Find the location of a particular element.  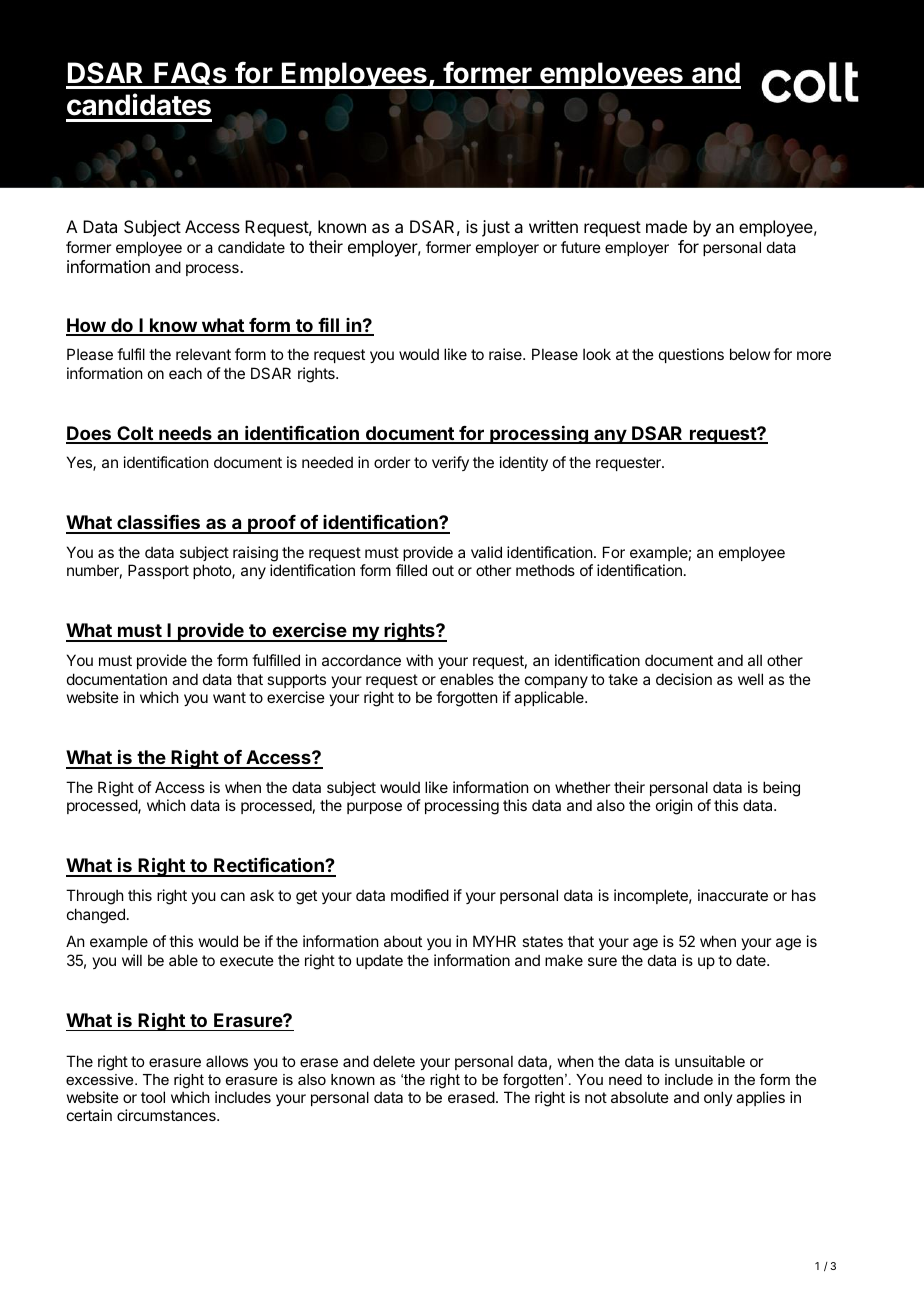

made is located at coordinates (666, 226).
